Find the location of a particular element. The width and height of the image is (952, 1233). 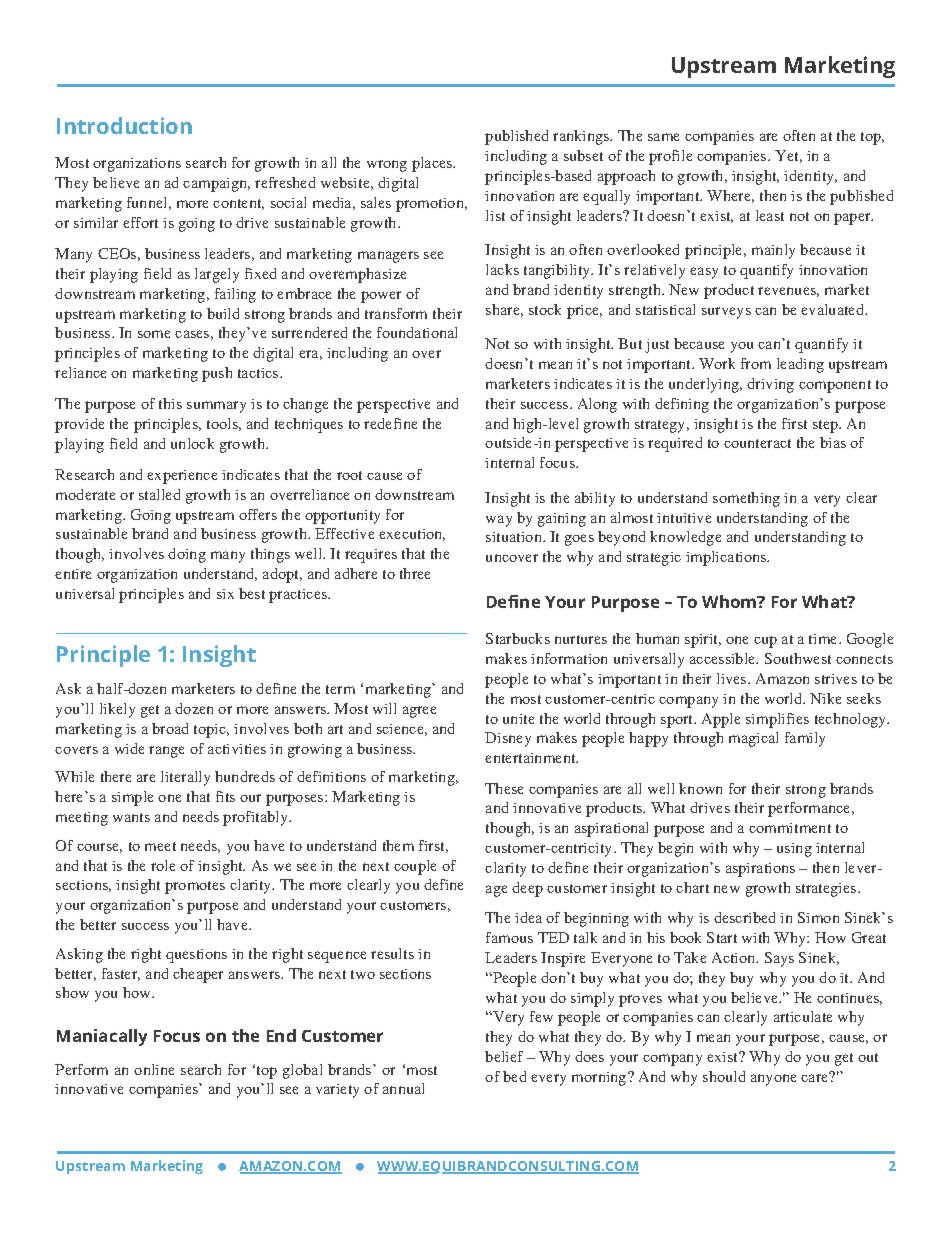

wants is located at coordinates (131, 817).
